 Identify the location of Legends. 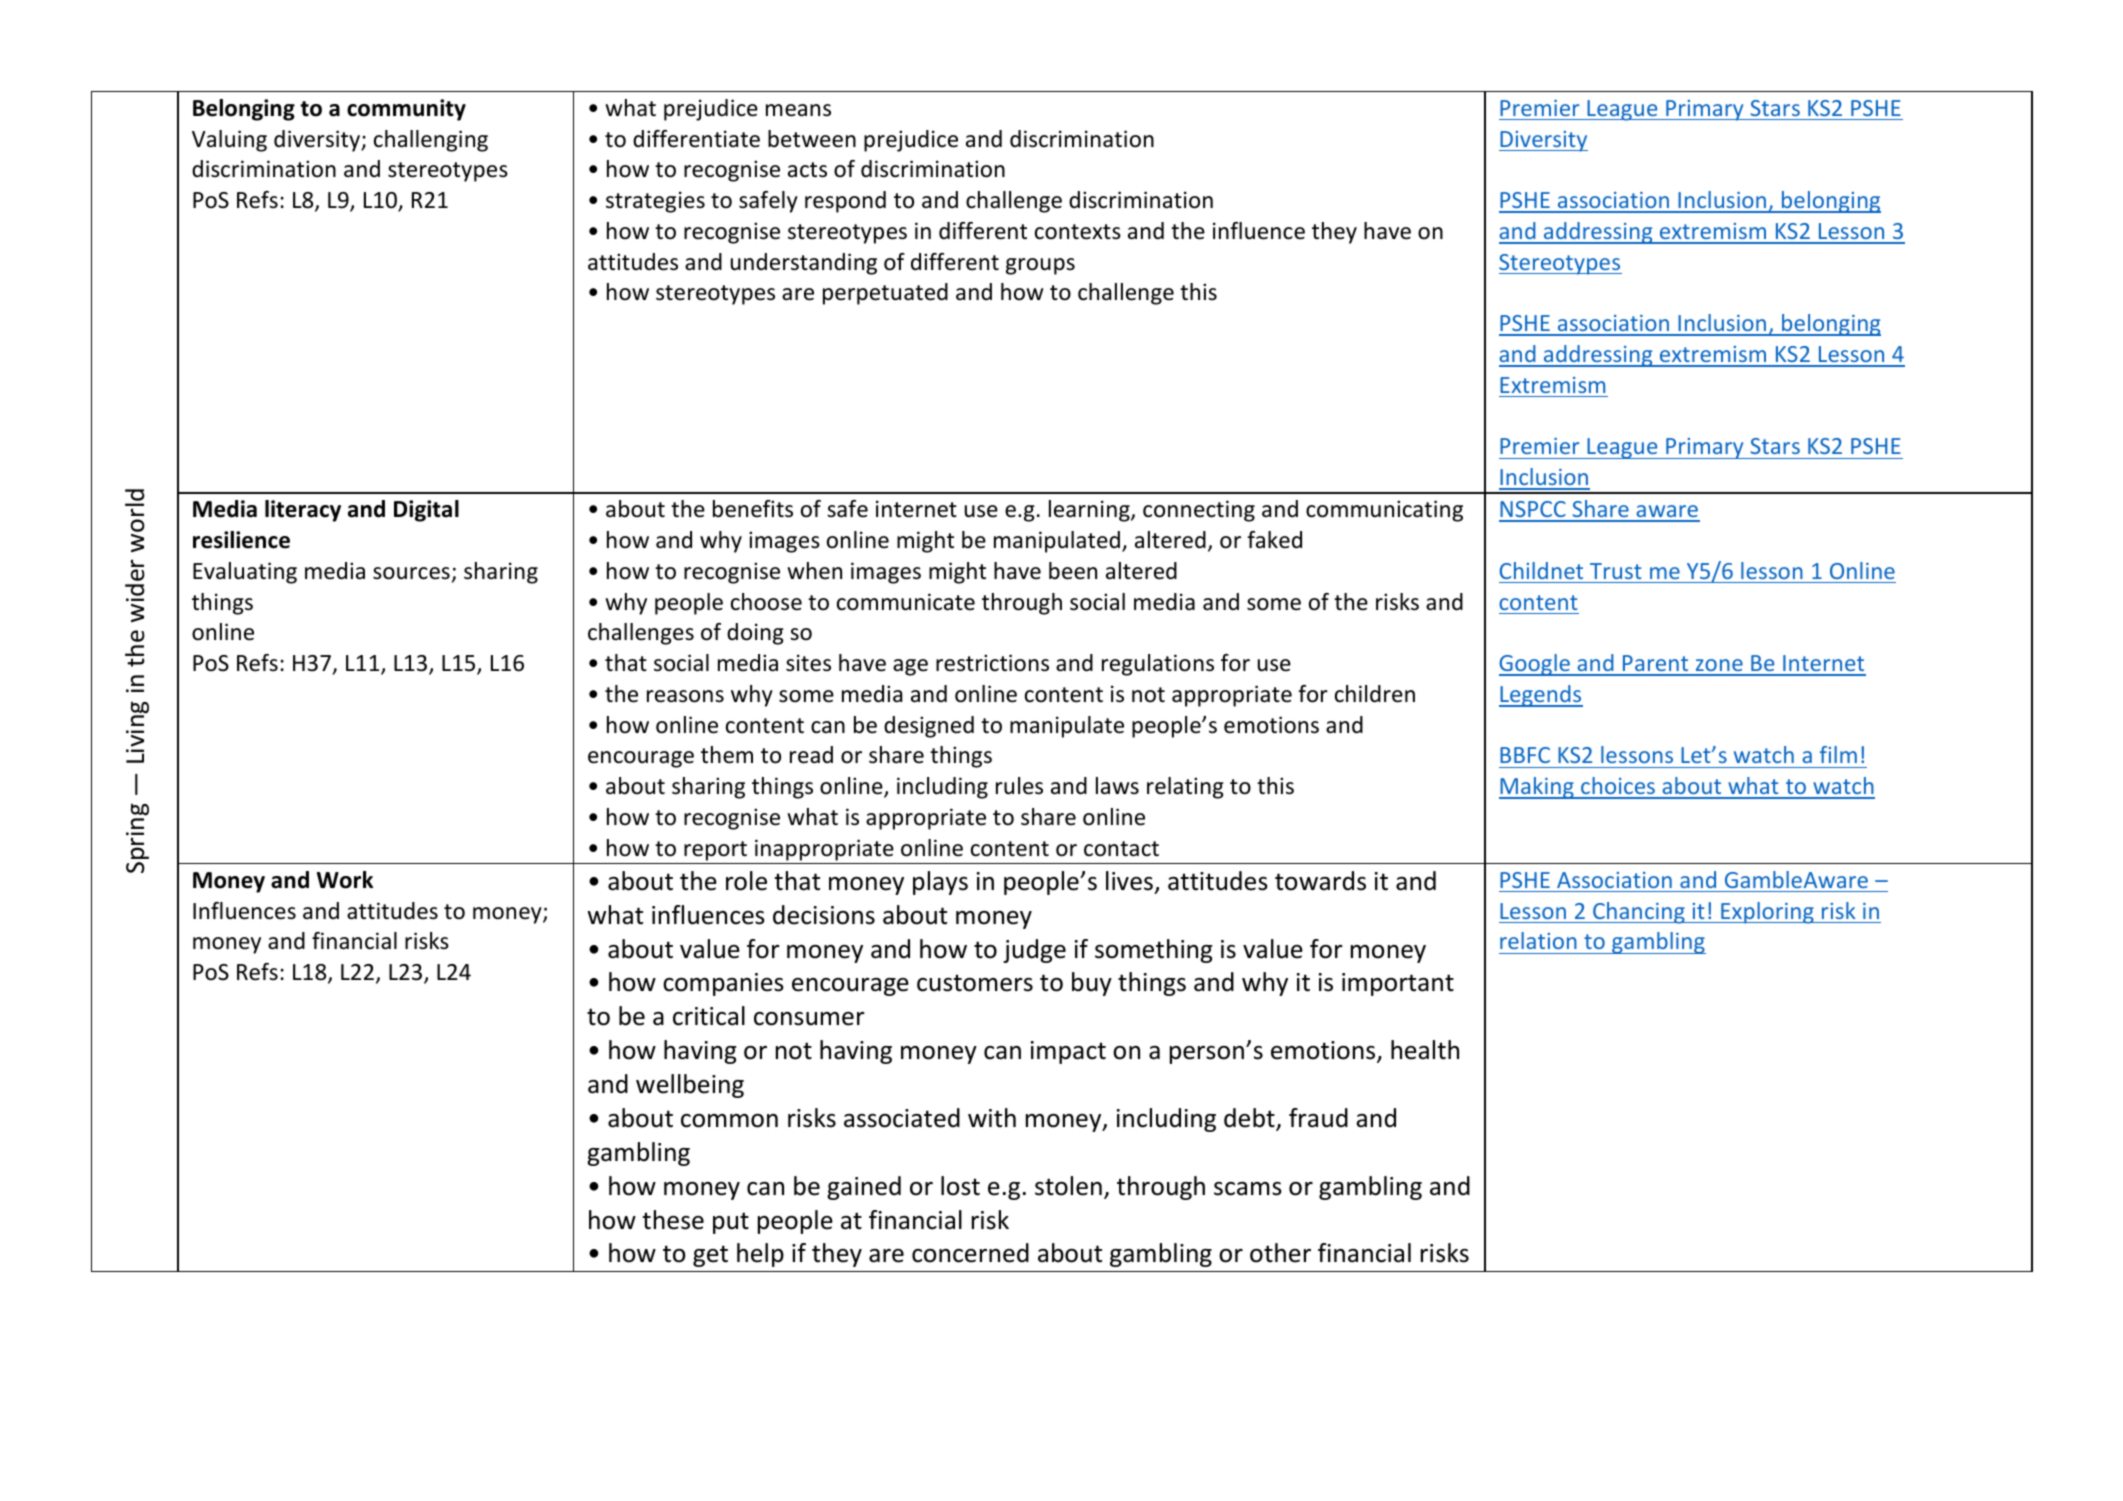
(1541, 696).
